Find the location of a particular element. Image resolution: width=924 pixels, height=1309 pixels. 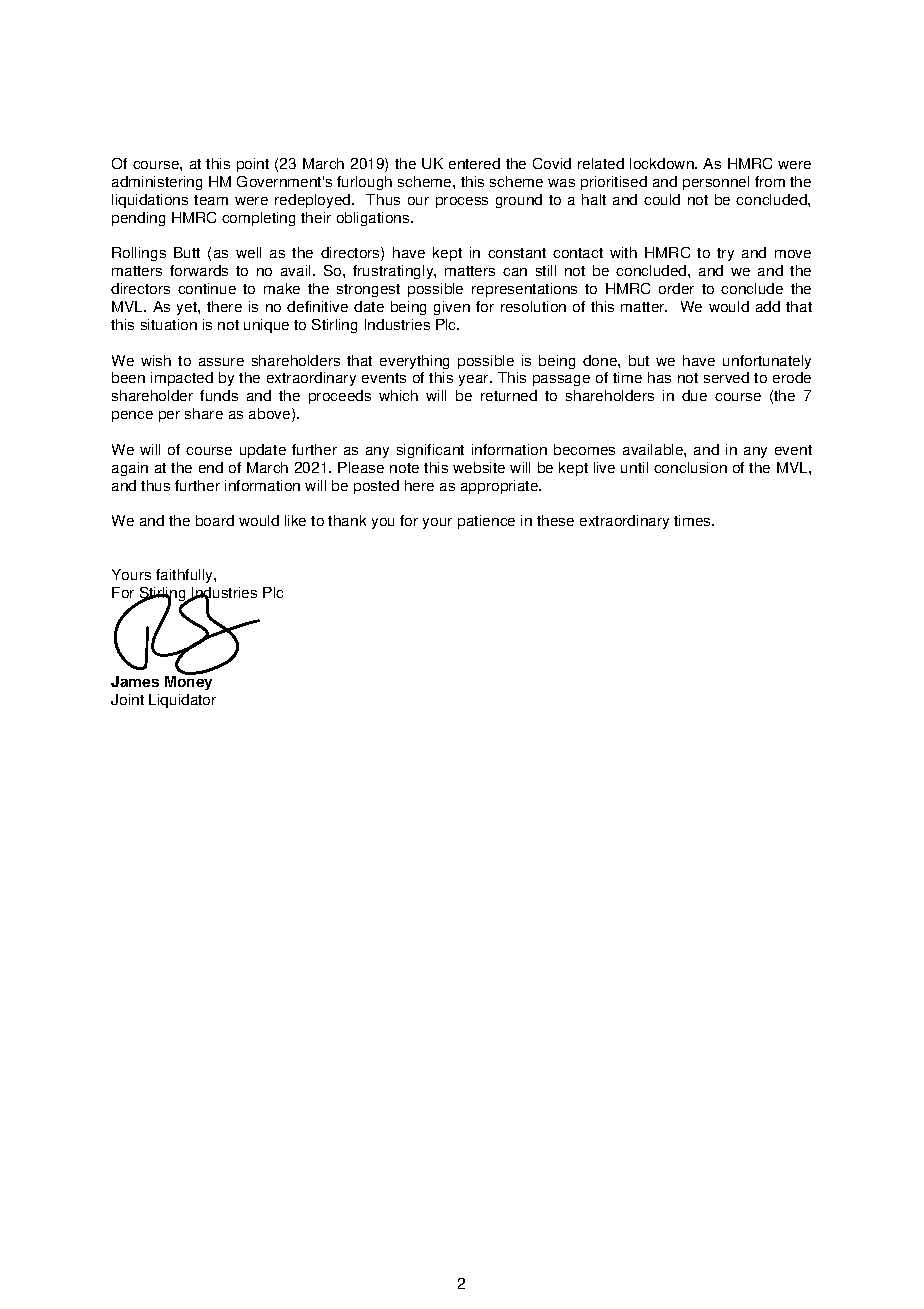

Liquidator is located at coordinates (182, 701).
